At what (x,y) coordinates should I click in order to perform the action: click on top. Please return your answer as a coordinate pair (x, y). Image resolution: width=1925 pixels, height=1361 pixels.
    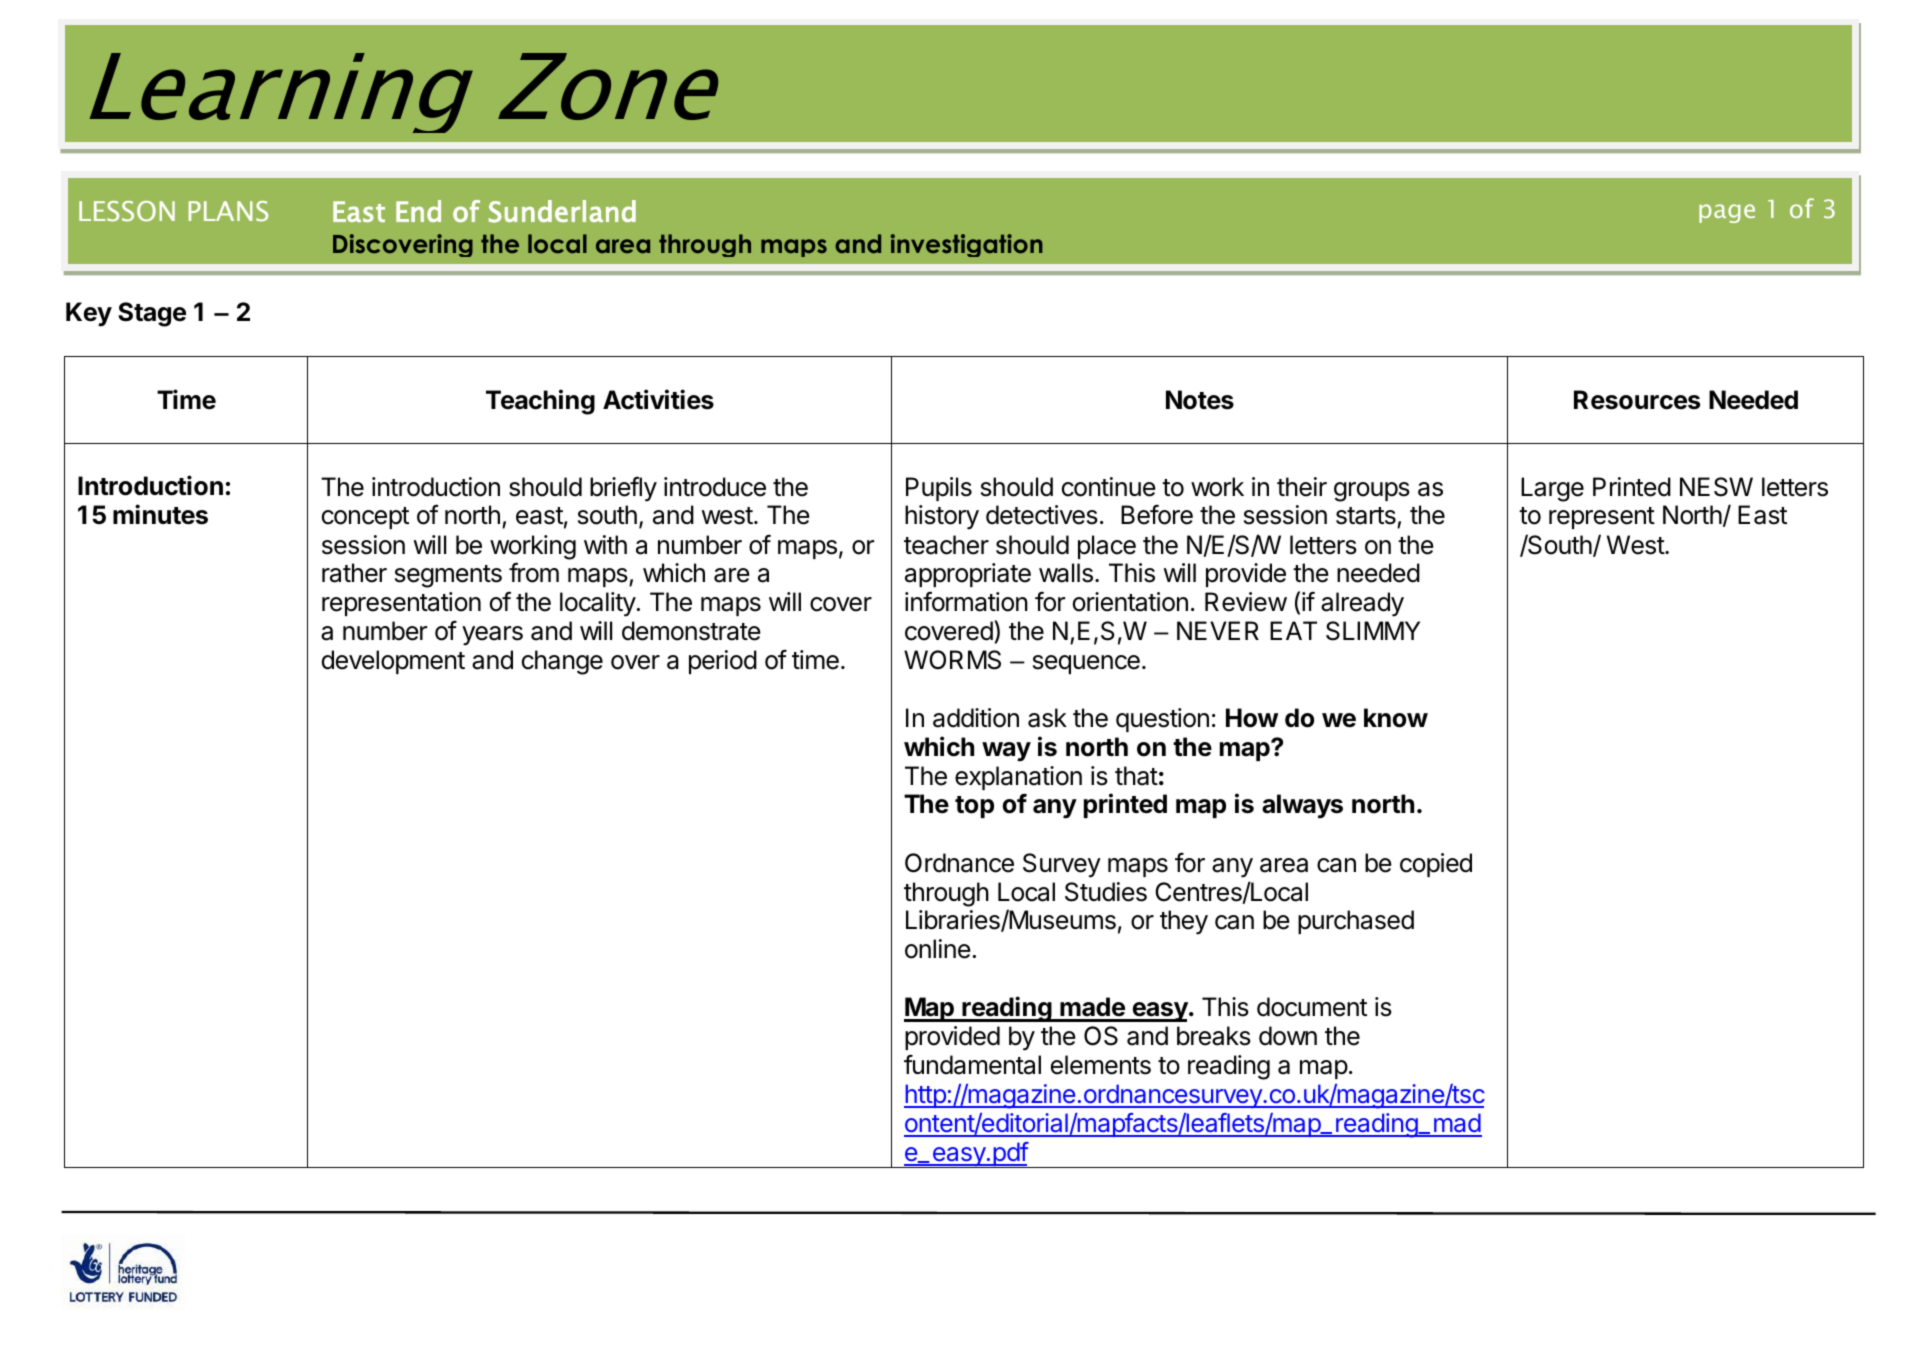
    Looking at the image, I should click on (974, 807).
